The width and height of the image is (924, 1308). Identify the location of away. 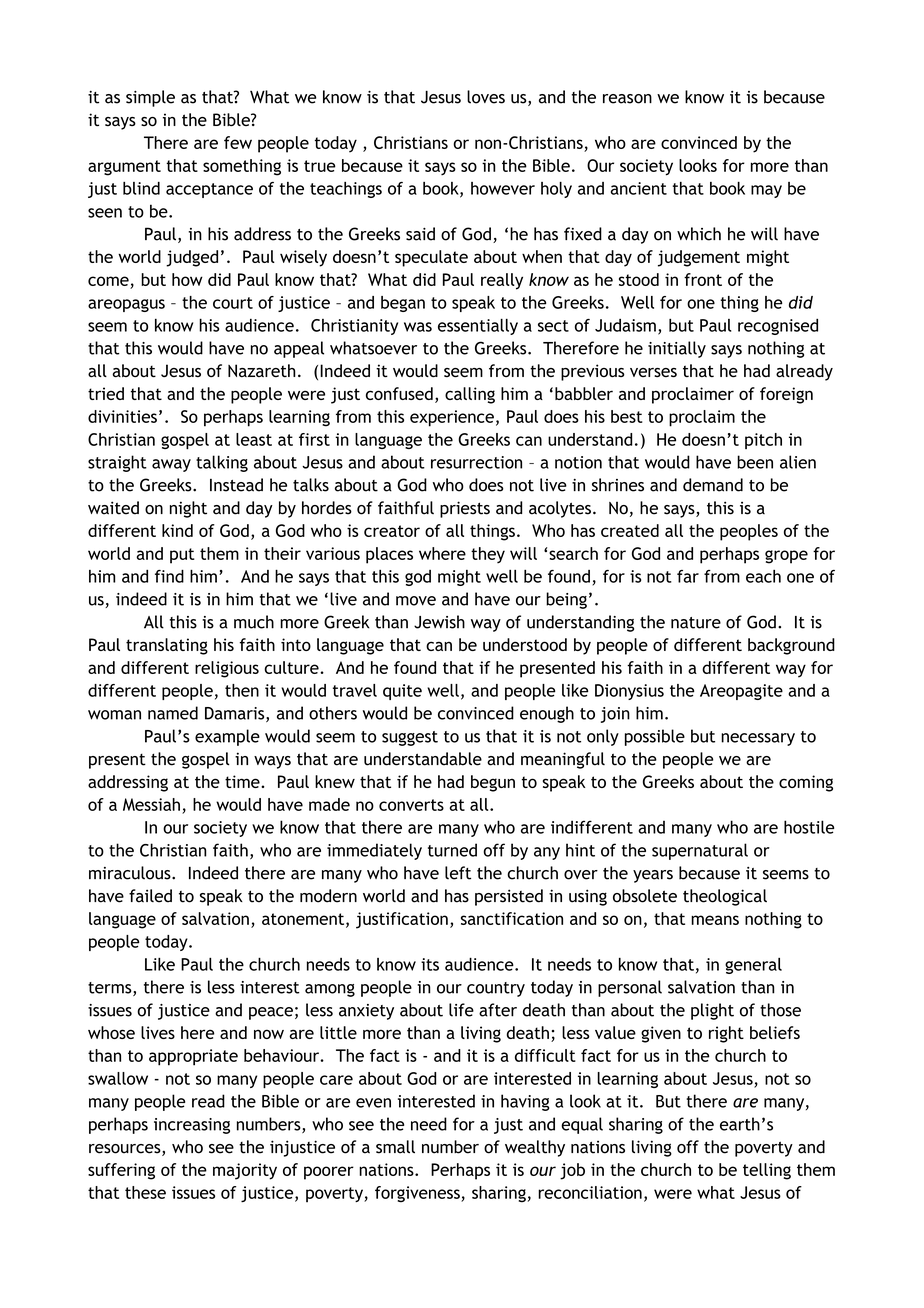
(171, 465).
